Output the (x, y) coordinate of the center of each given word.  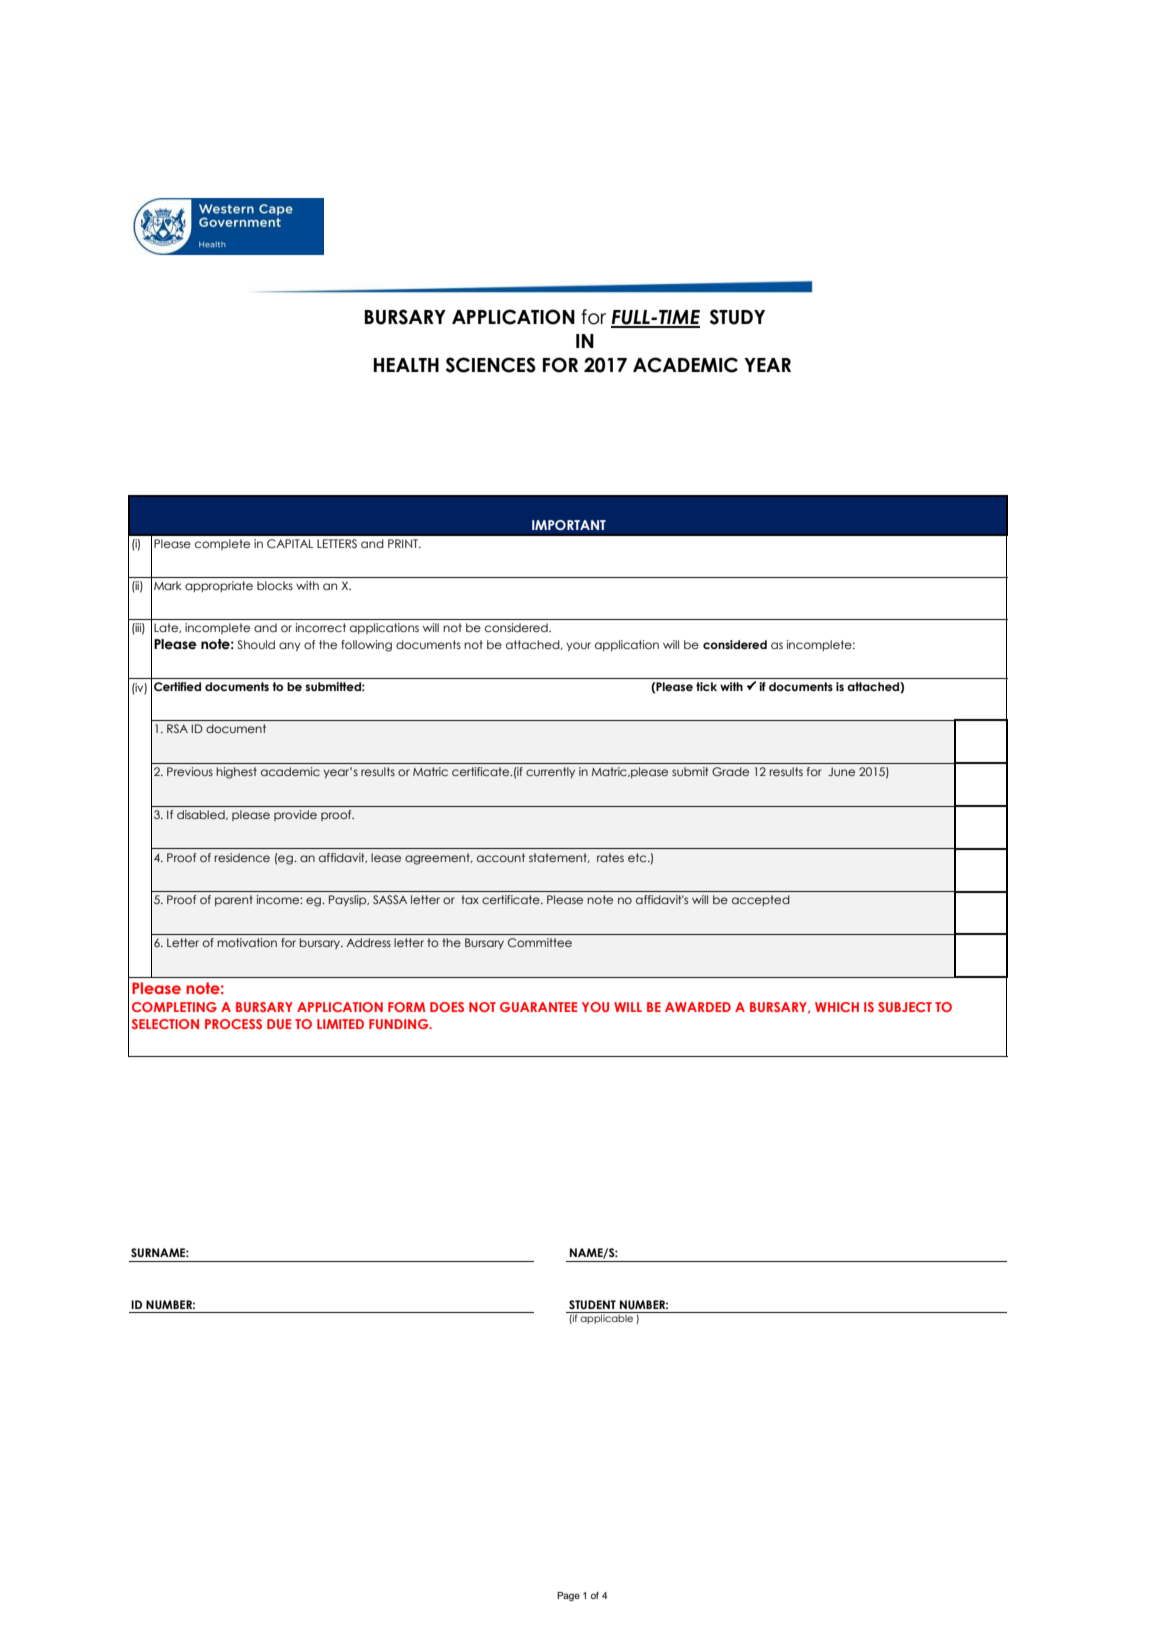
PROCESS (233, 1024)
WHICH (837, 1007)
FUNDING (400, 1024)
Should (256, 644)
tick (706, 686)
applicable (606, 1319)
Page (568, 1596)
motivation (247, 942)
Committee (540, 942)
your (578, 646)
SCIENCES (491, 365)
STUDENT (592, 1304)
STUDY (737, 317)
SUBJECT (905, 1007)
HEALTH (406, 365)
